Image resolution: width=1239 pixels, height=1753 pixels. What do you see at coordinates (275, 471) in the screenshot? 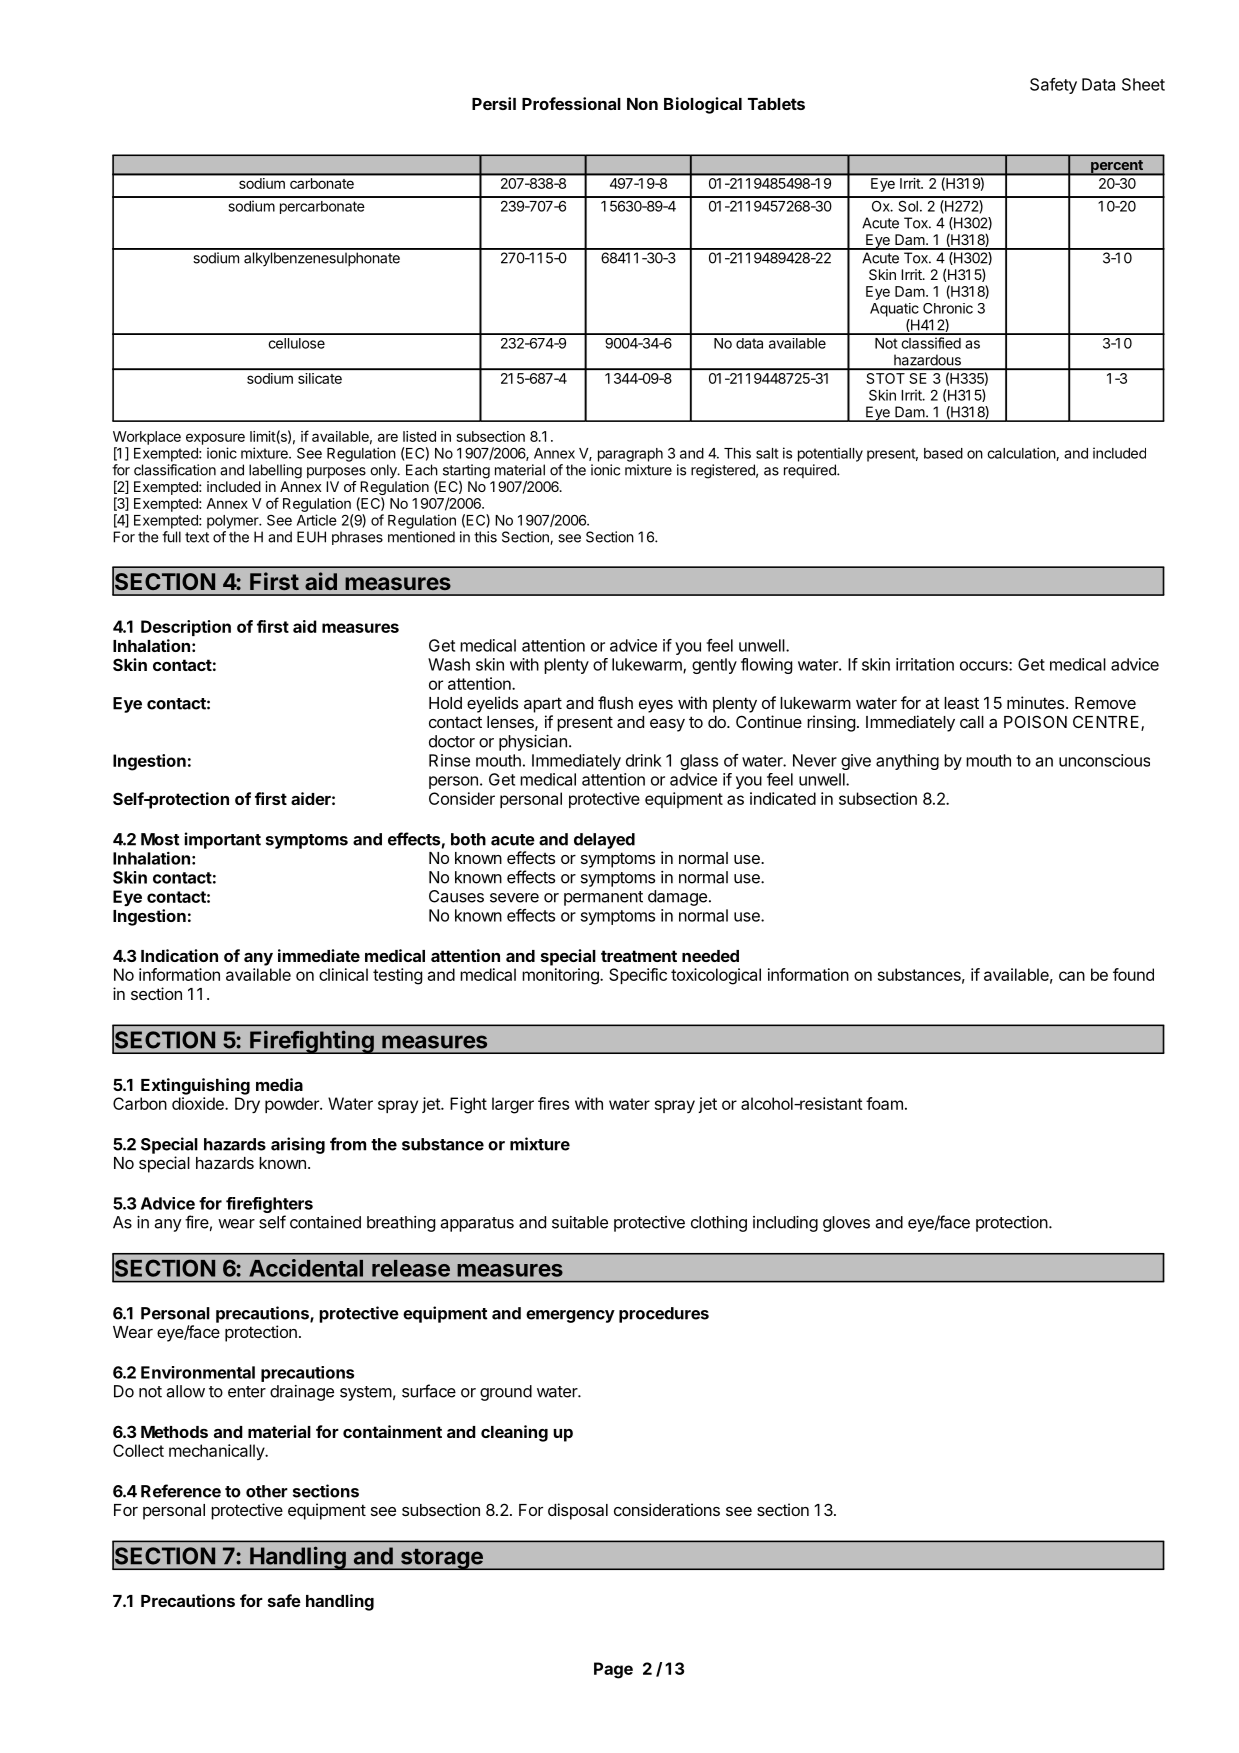
I see `labelling` at bounding box center [275, 471].
